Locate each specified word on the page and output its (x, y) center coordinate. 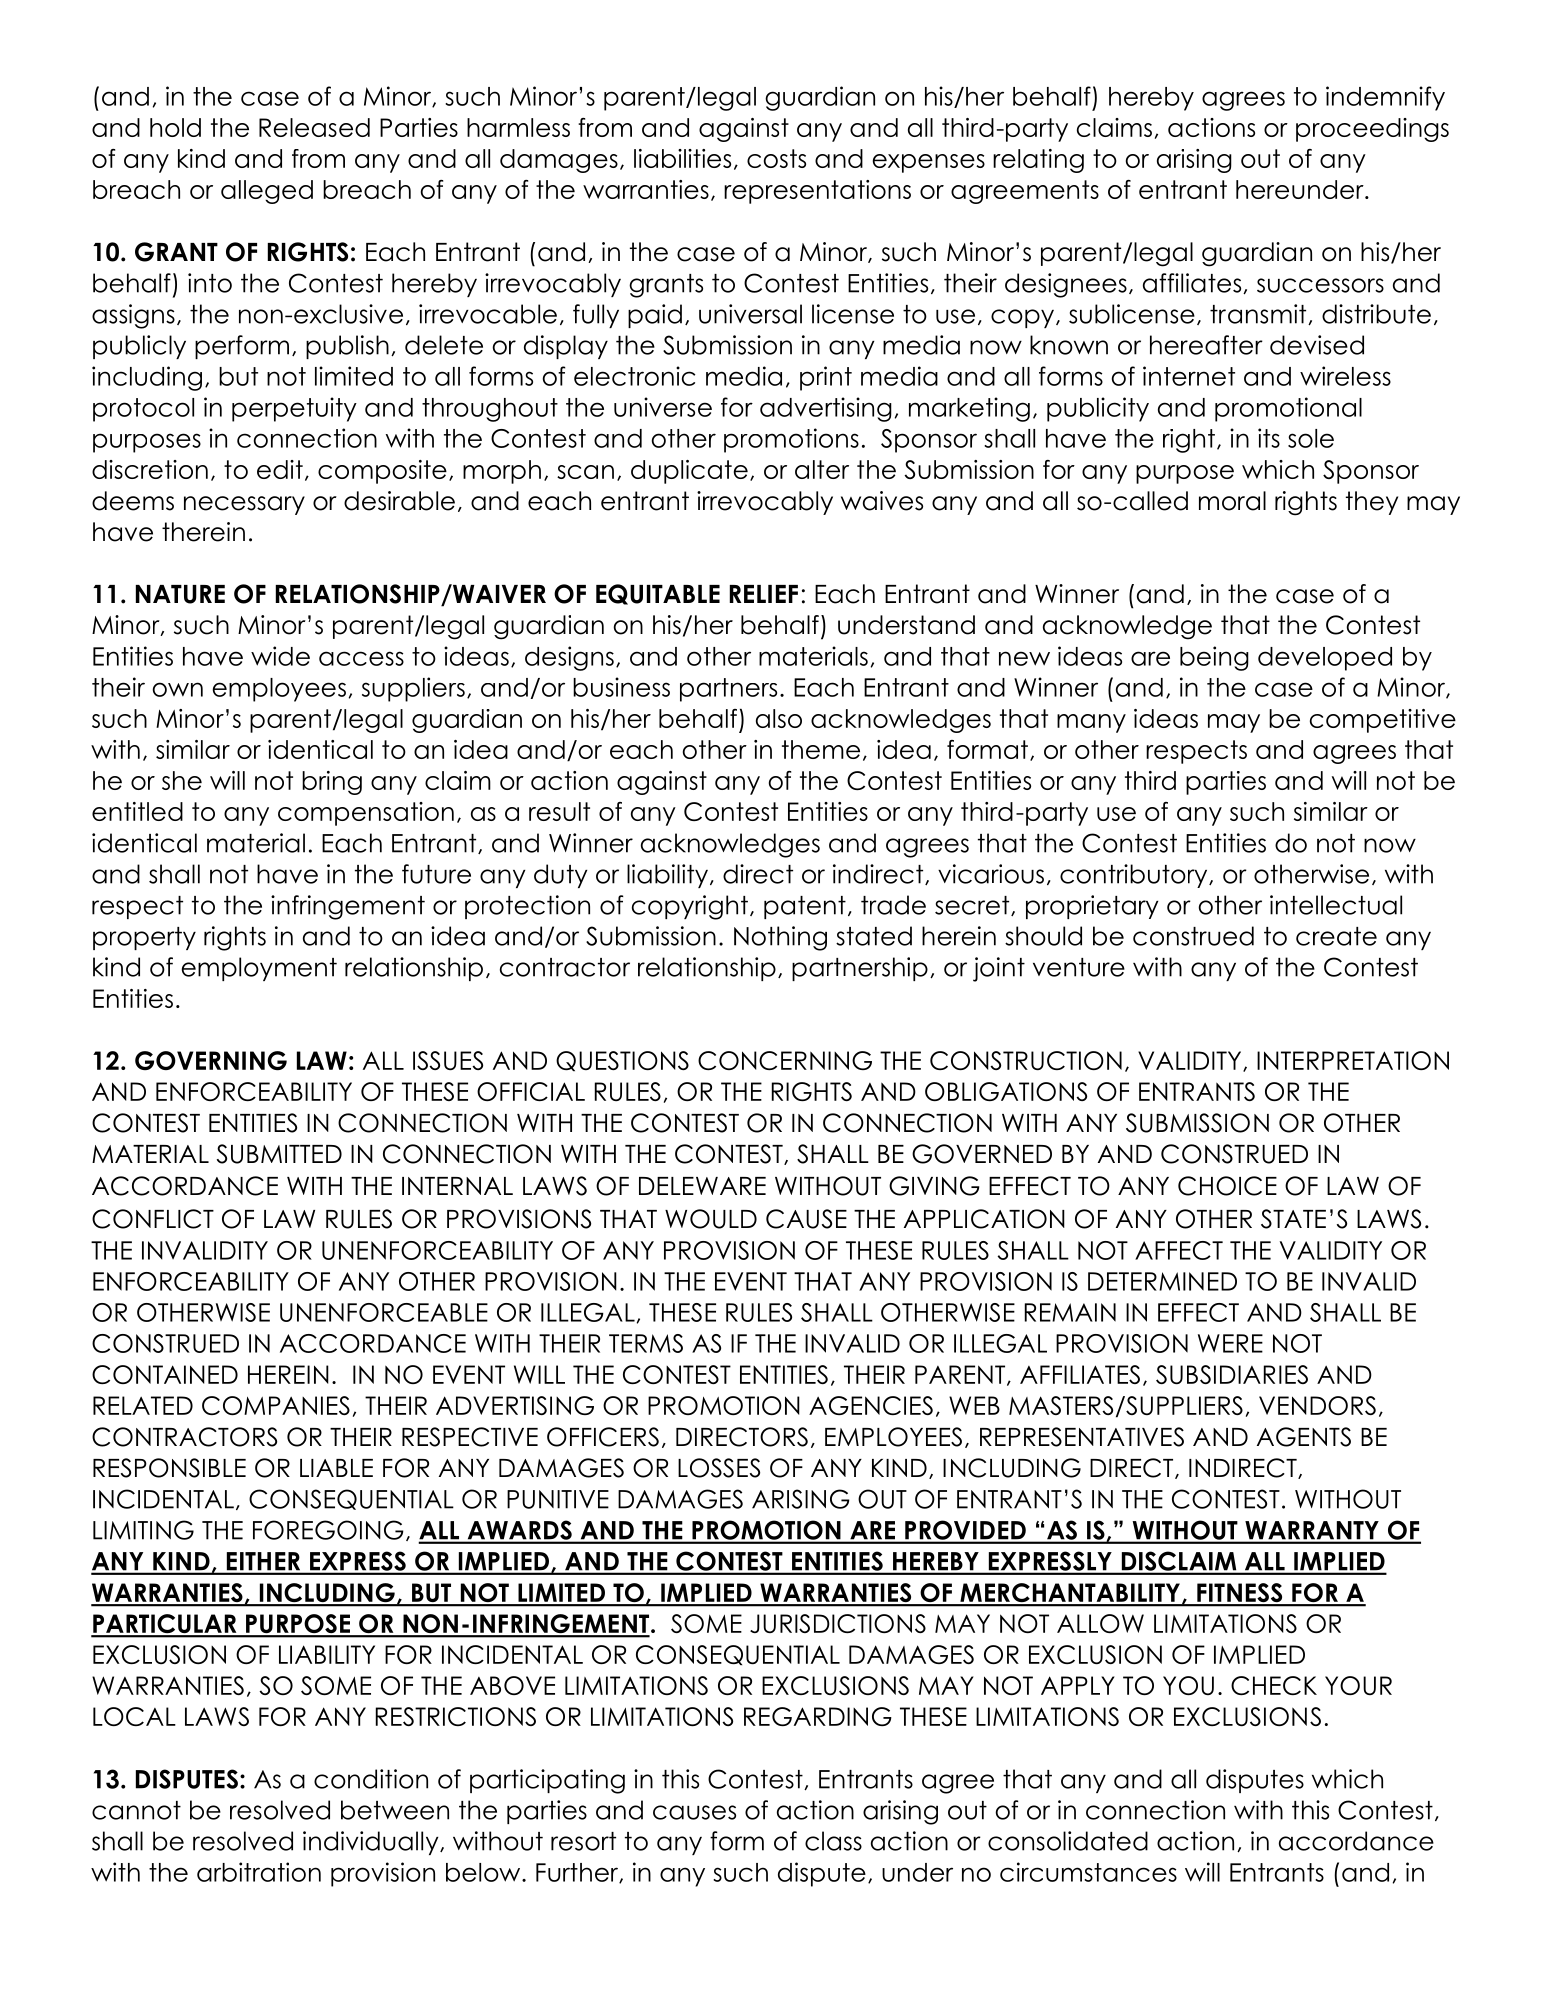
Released (314, 127)
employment (259, 969)
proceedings (1372, 130)
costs (776, 158)
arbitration (259, 1872)
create (1336, 936)
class (833, 1841)
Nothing (780, 938)
